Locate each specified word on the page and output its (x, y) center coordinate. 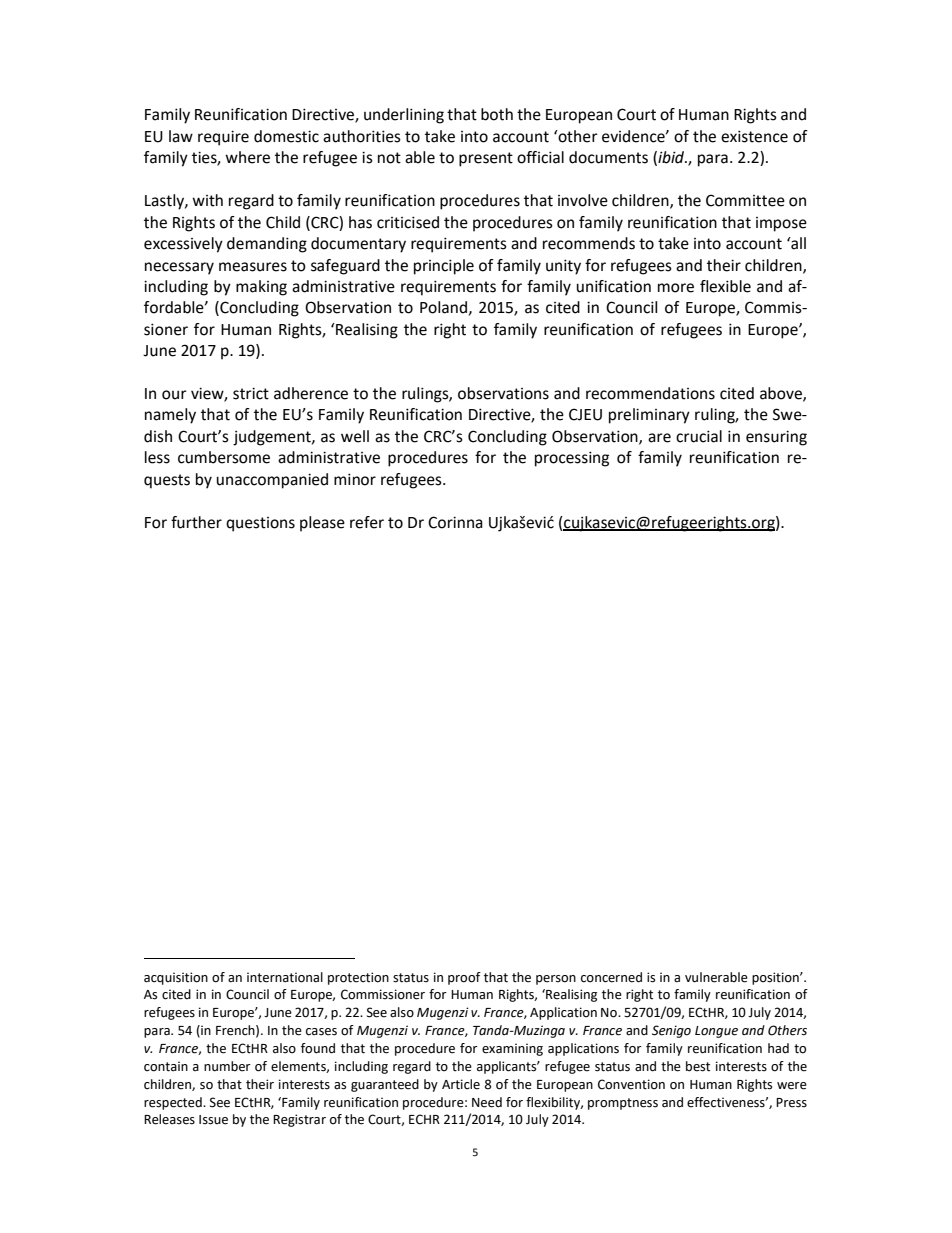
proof (464, 978)
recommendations (650, 393)
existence (754, 136)
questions (260, 524)
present (486, 159)
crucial (699, 436)
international (285, 977)
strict (251, 393)
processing (572, 459)
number (227, 1066)
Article (461, 1084)
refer (367, 522)
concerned (611, 977)
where (247, 157)
